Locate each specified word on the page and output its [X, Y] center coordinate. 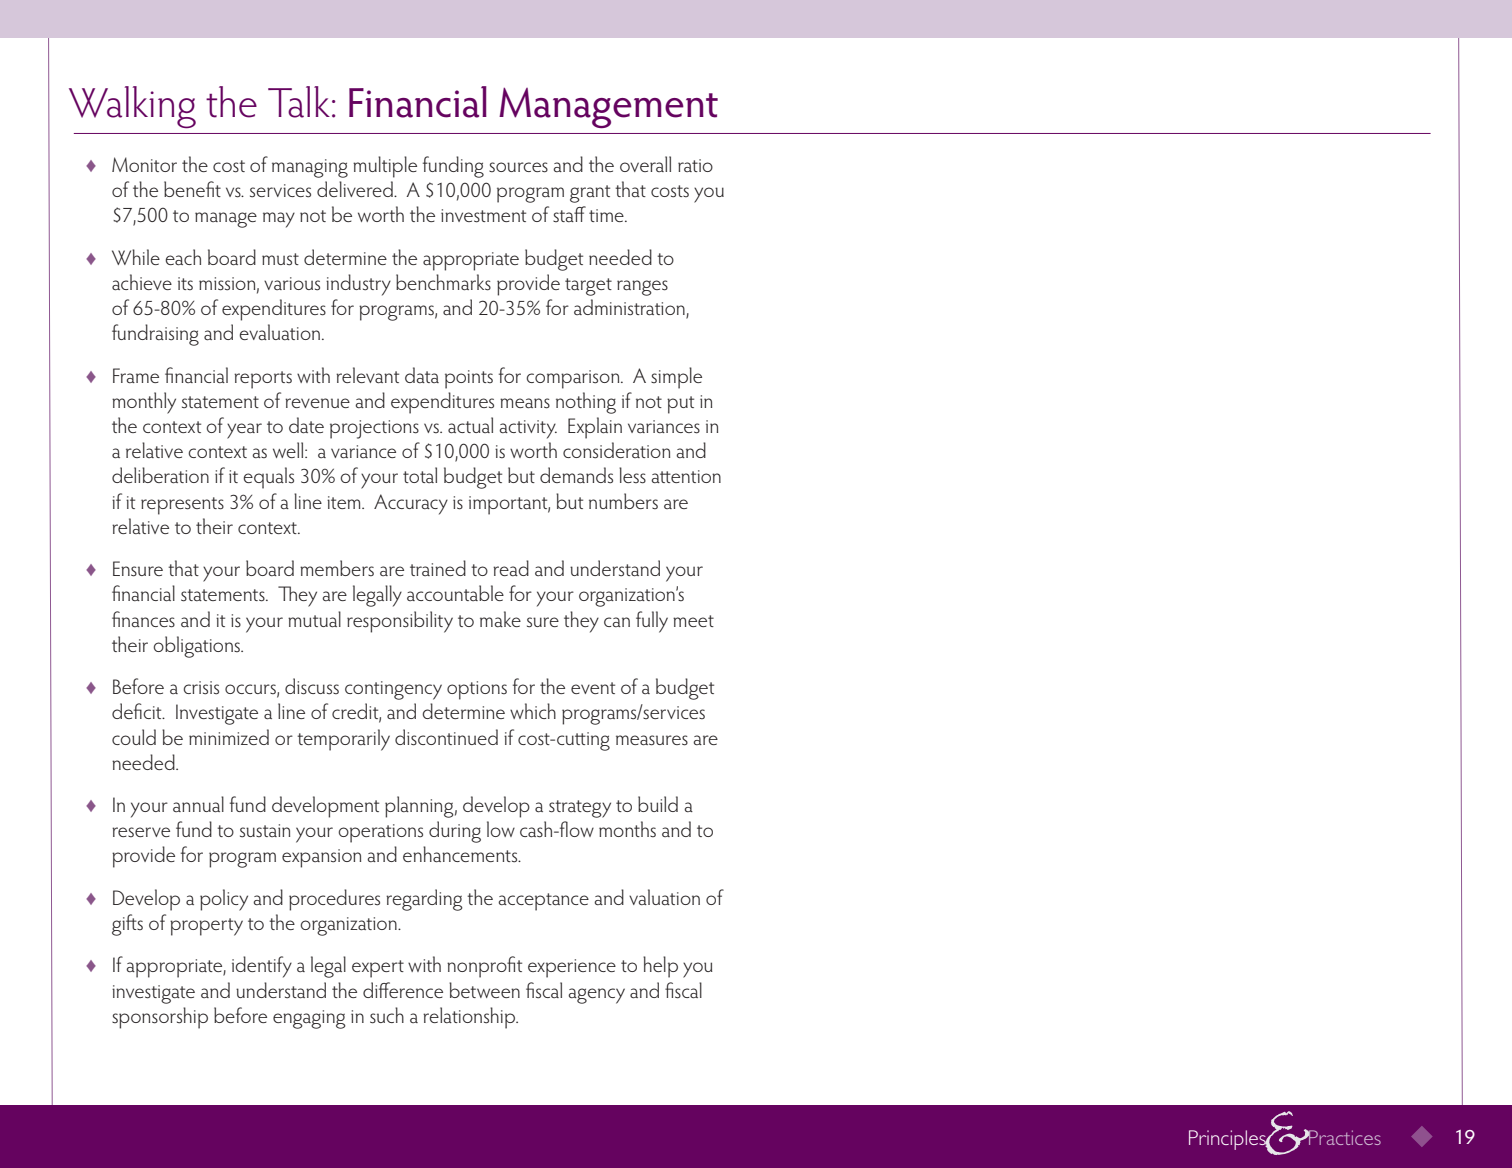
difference [403, 990]
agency [596, 996]
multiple [385, 167]
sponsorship [160, 1018]
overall [645, 164]
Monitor [144, 164]
